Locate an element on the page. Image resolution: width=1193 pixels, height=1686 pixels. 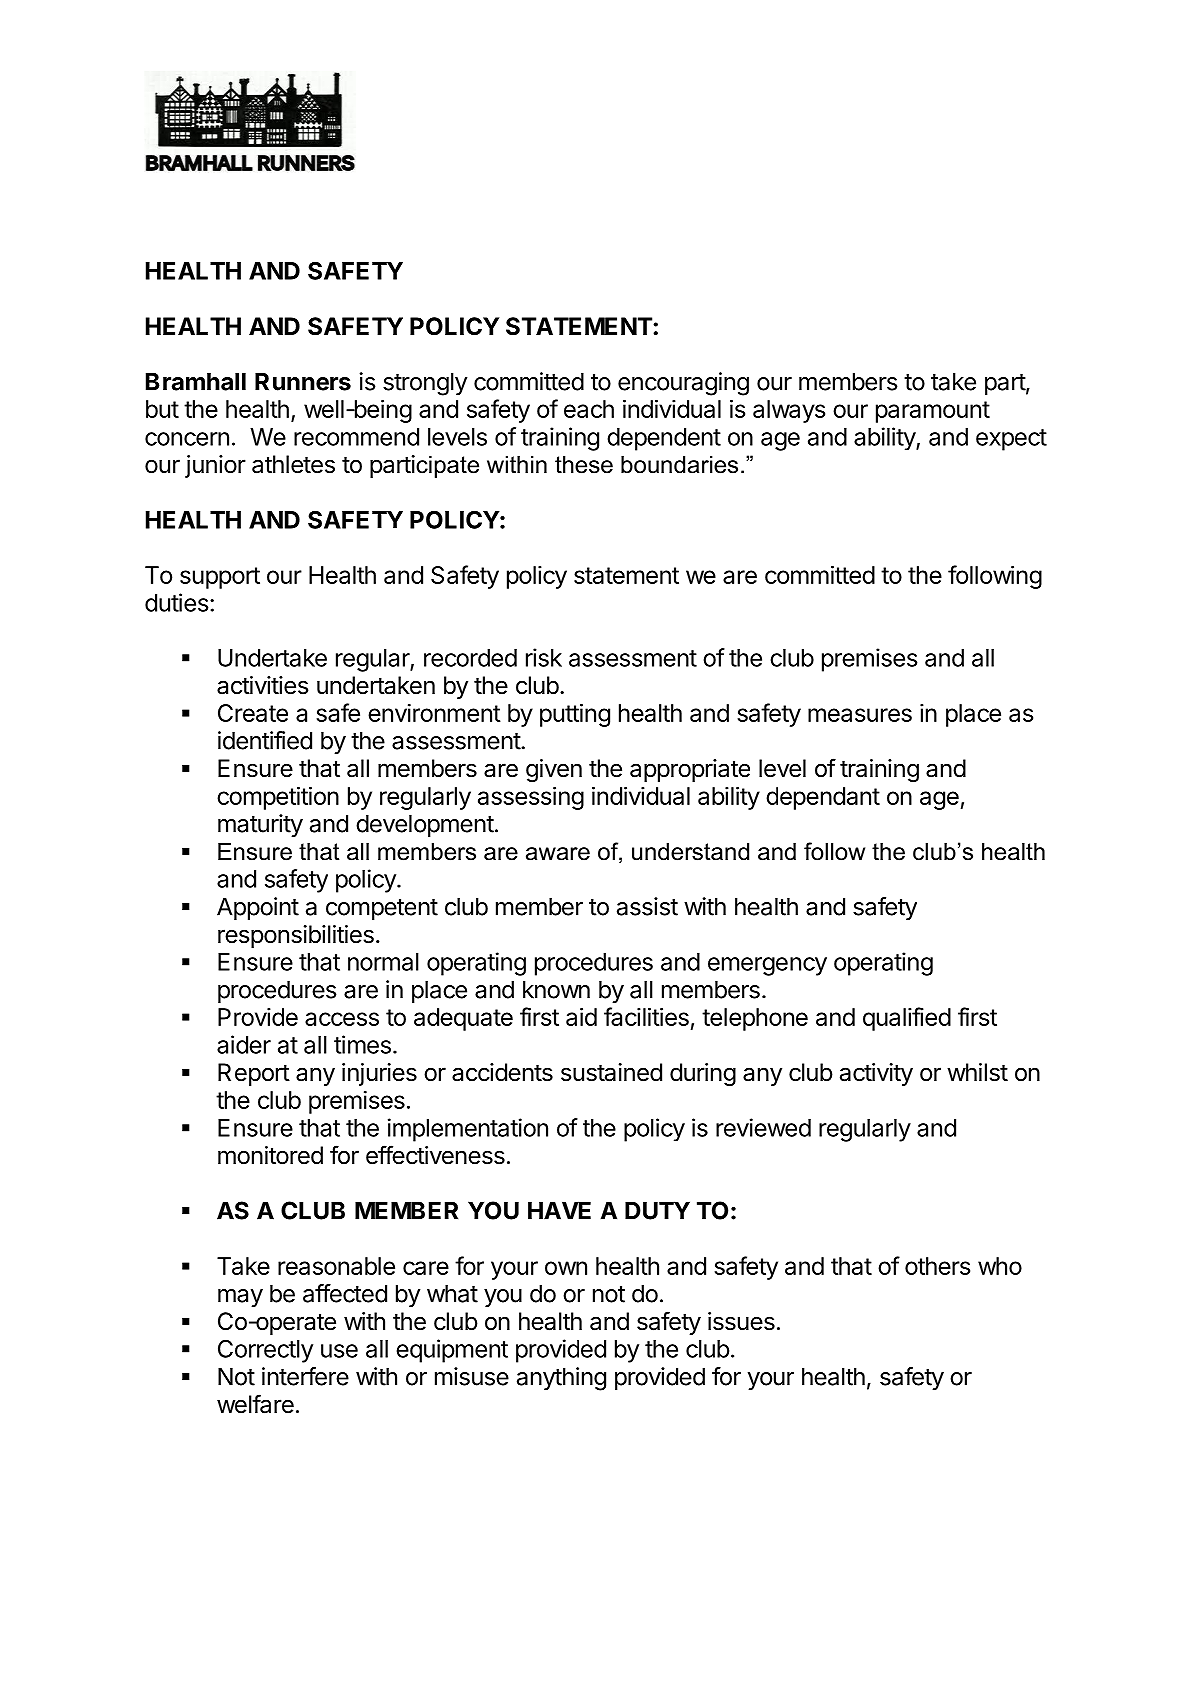
Runners is located at coordinates (303, 381).
